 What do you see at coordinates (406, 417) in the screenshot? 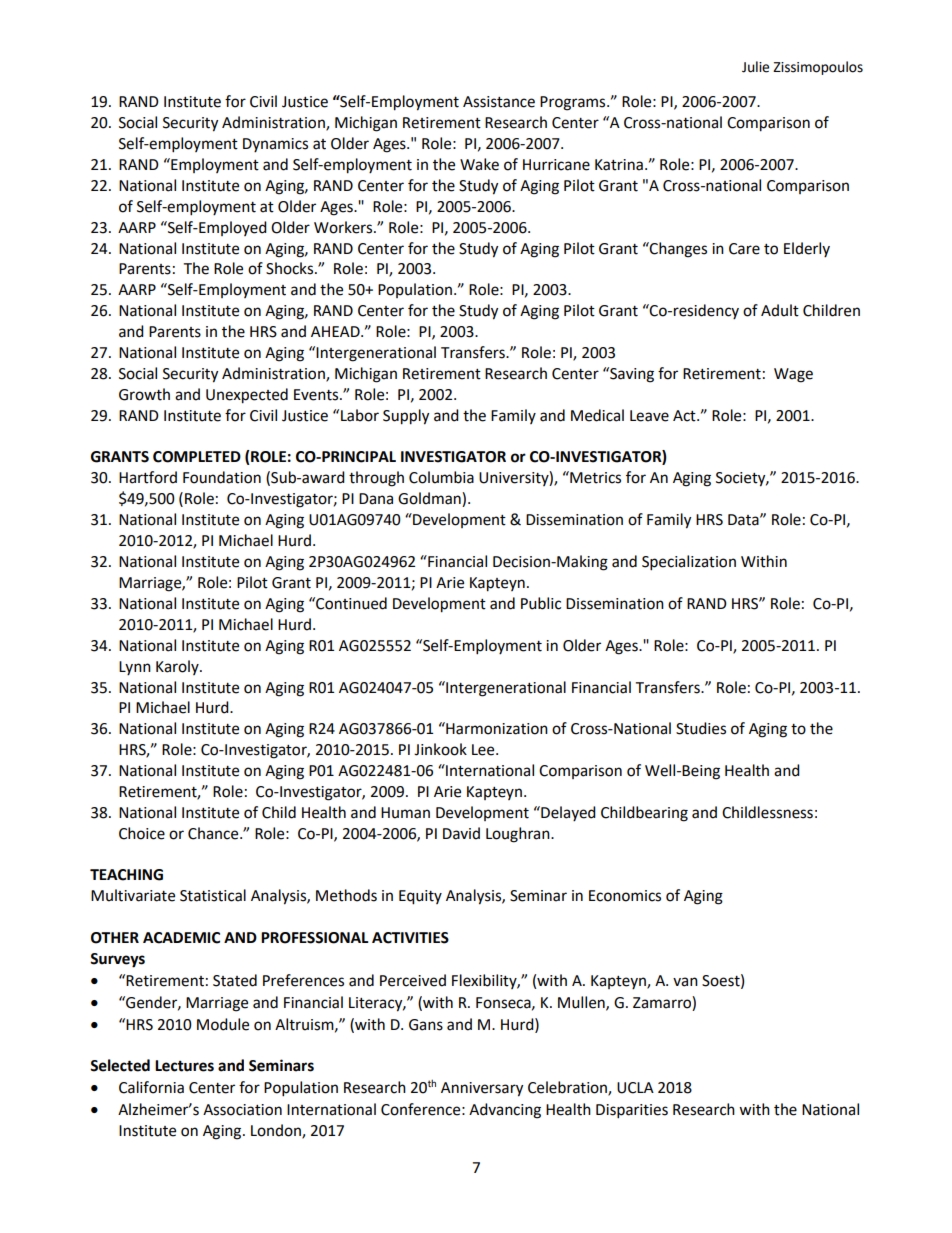
I see `Supply` at bounding box center [406, 417].
